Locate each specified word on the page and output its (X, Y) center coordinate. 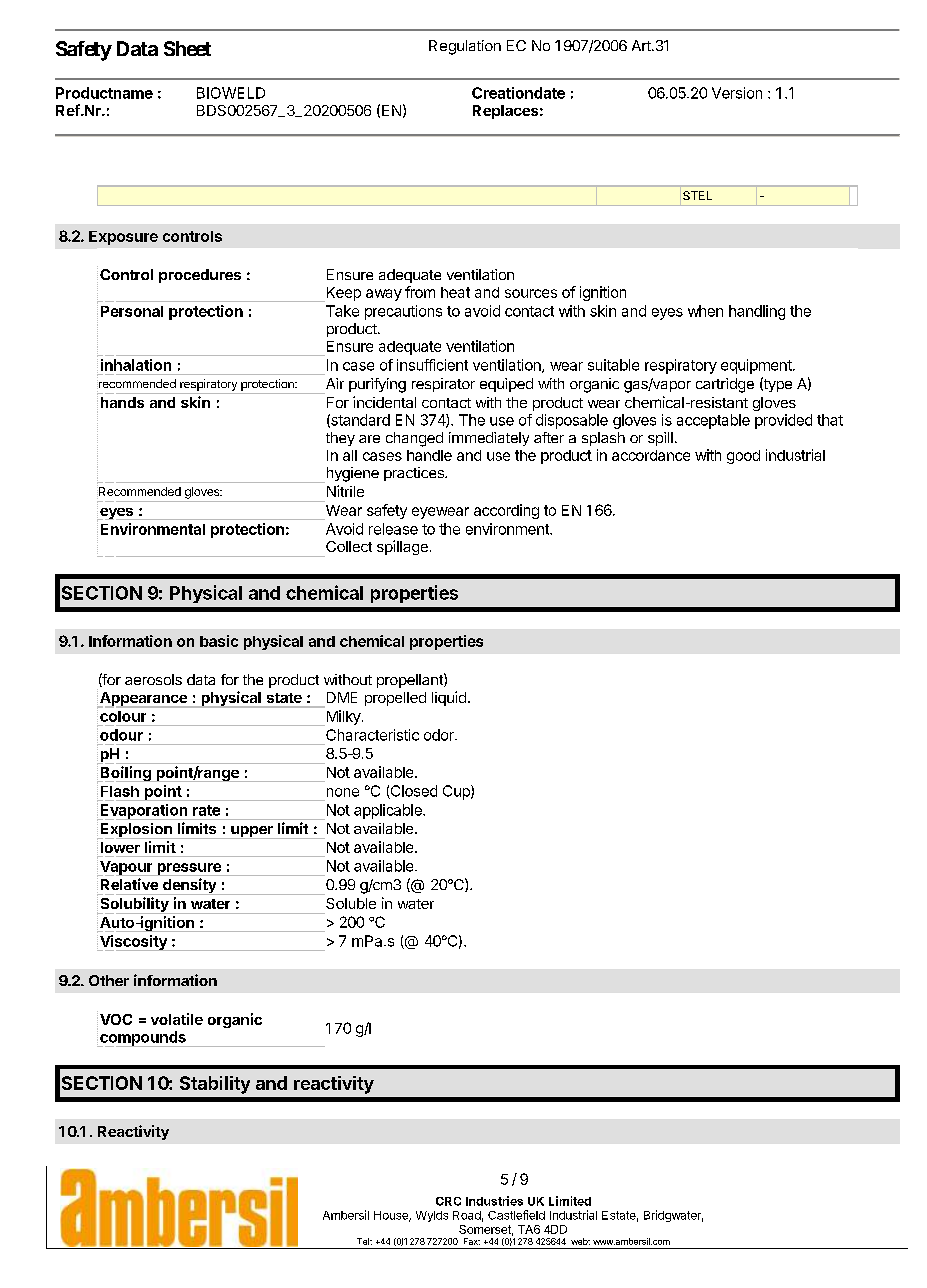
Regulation (465, 47)
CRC (448, 1201)
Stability (215, 1085)
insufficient (432, 365)
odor (440, 735)
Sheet (187, 48)
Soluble (351, 903)
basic (219, 641)
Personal (132, 311)
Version (737, 93)
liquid (449, 698)
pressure (189, 869)
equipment (757, 366)
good (743, 457)
